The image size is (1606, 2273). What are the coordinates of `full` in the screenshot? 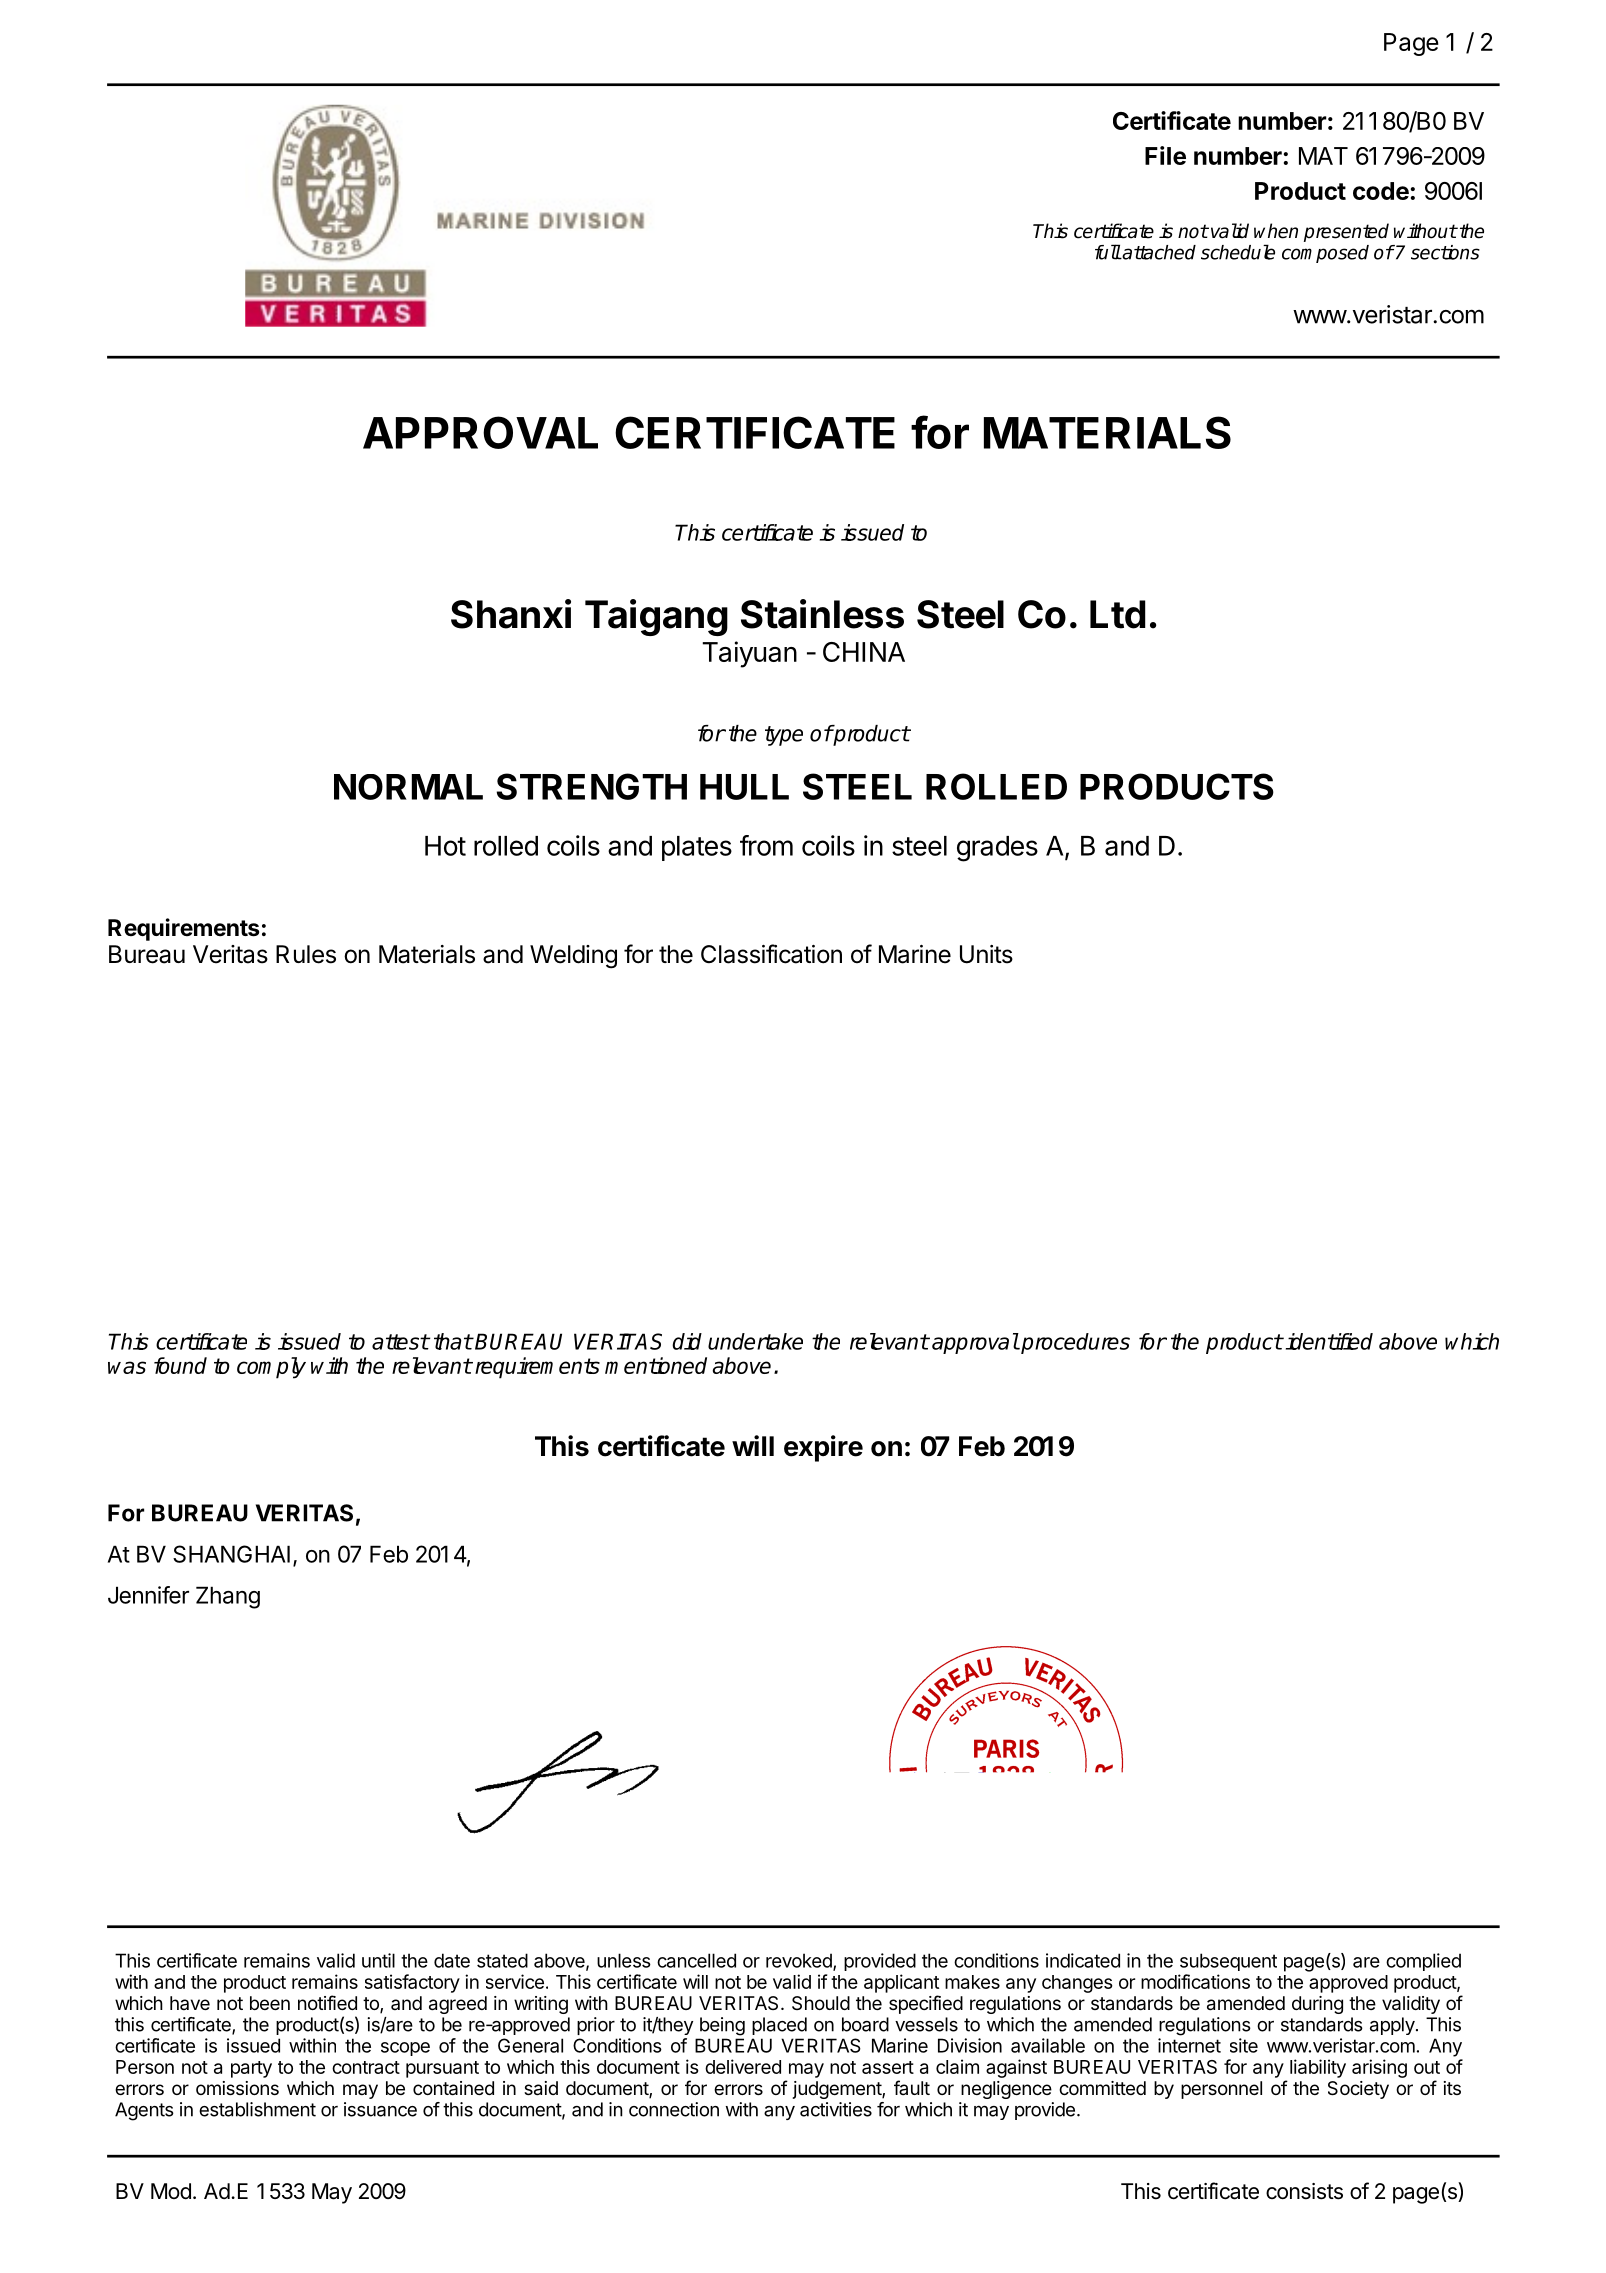 It's located at (1108, 252).
